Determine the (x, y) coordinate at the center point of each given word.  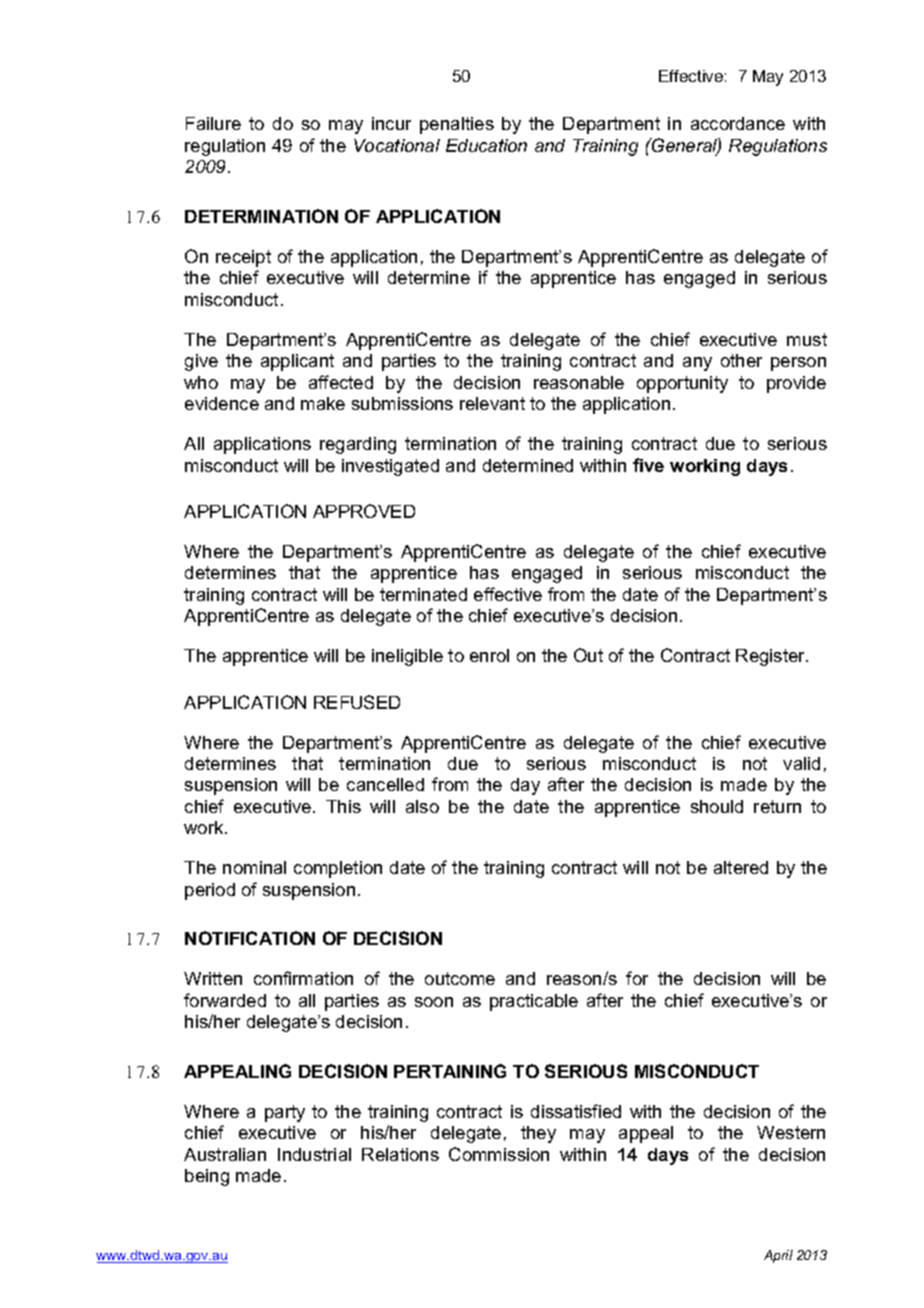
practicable (534, 1002)
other (741, 360)
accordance (738, 123)
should (717, 806)
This (343, 806)
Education (486, 145)
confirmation (303, 978)
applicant (297, 362)
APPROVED (364, 511)
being (207, 1177)
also (422, 806)
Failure (213, 123)
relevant (492, 403)
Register (772, 657)
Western (791, 1132)
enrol (489, 655)
